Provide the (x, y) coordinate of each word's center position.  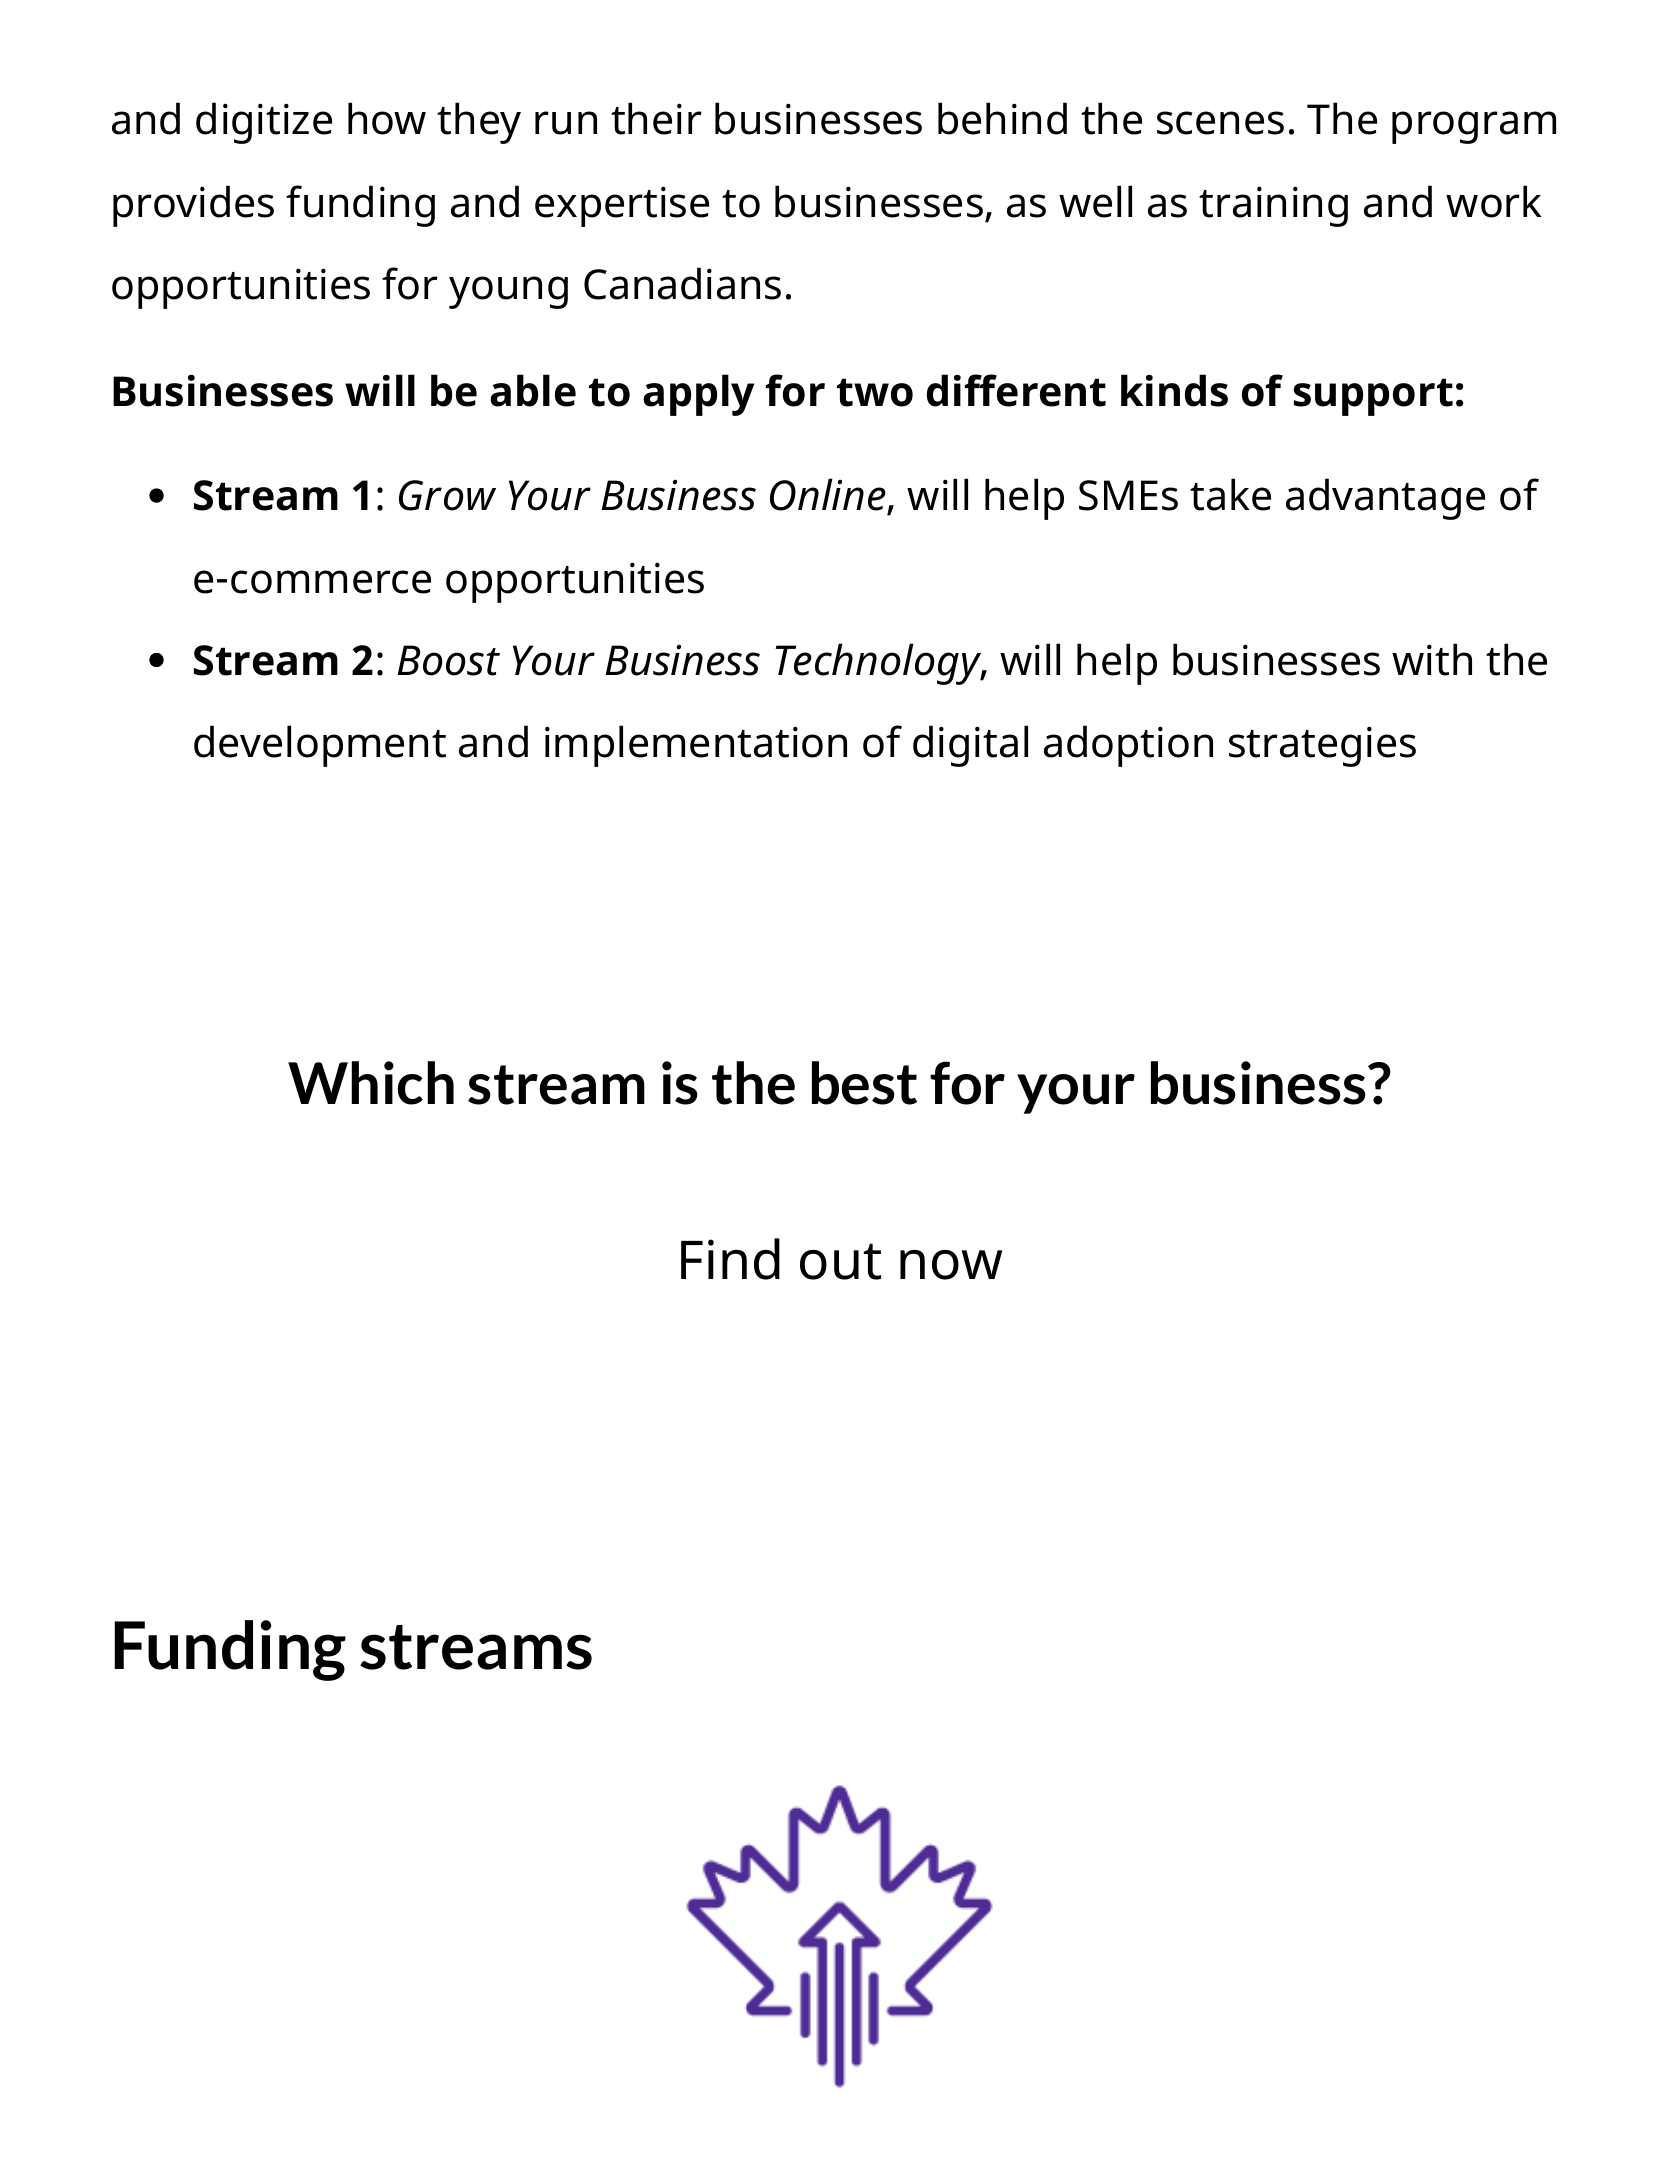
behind (1002, 118)
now (951, 1265)
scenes (1220, 123)
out (840, 1261)
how (387, 118)
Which (371, 1083)
